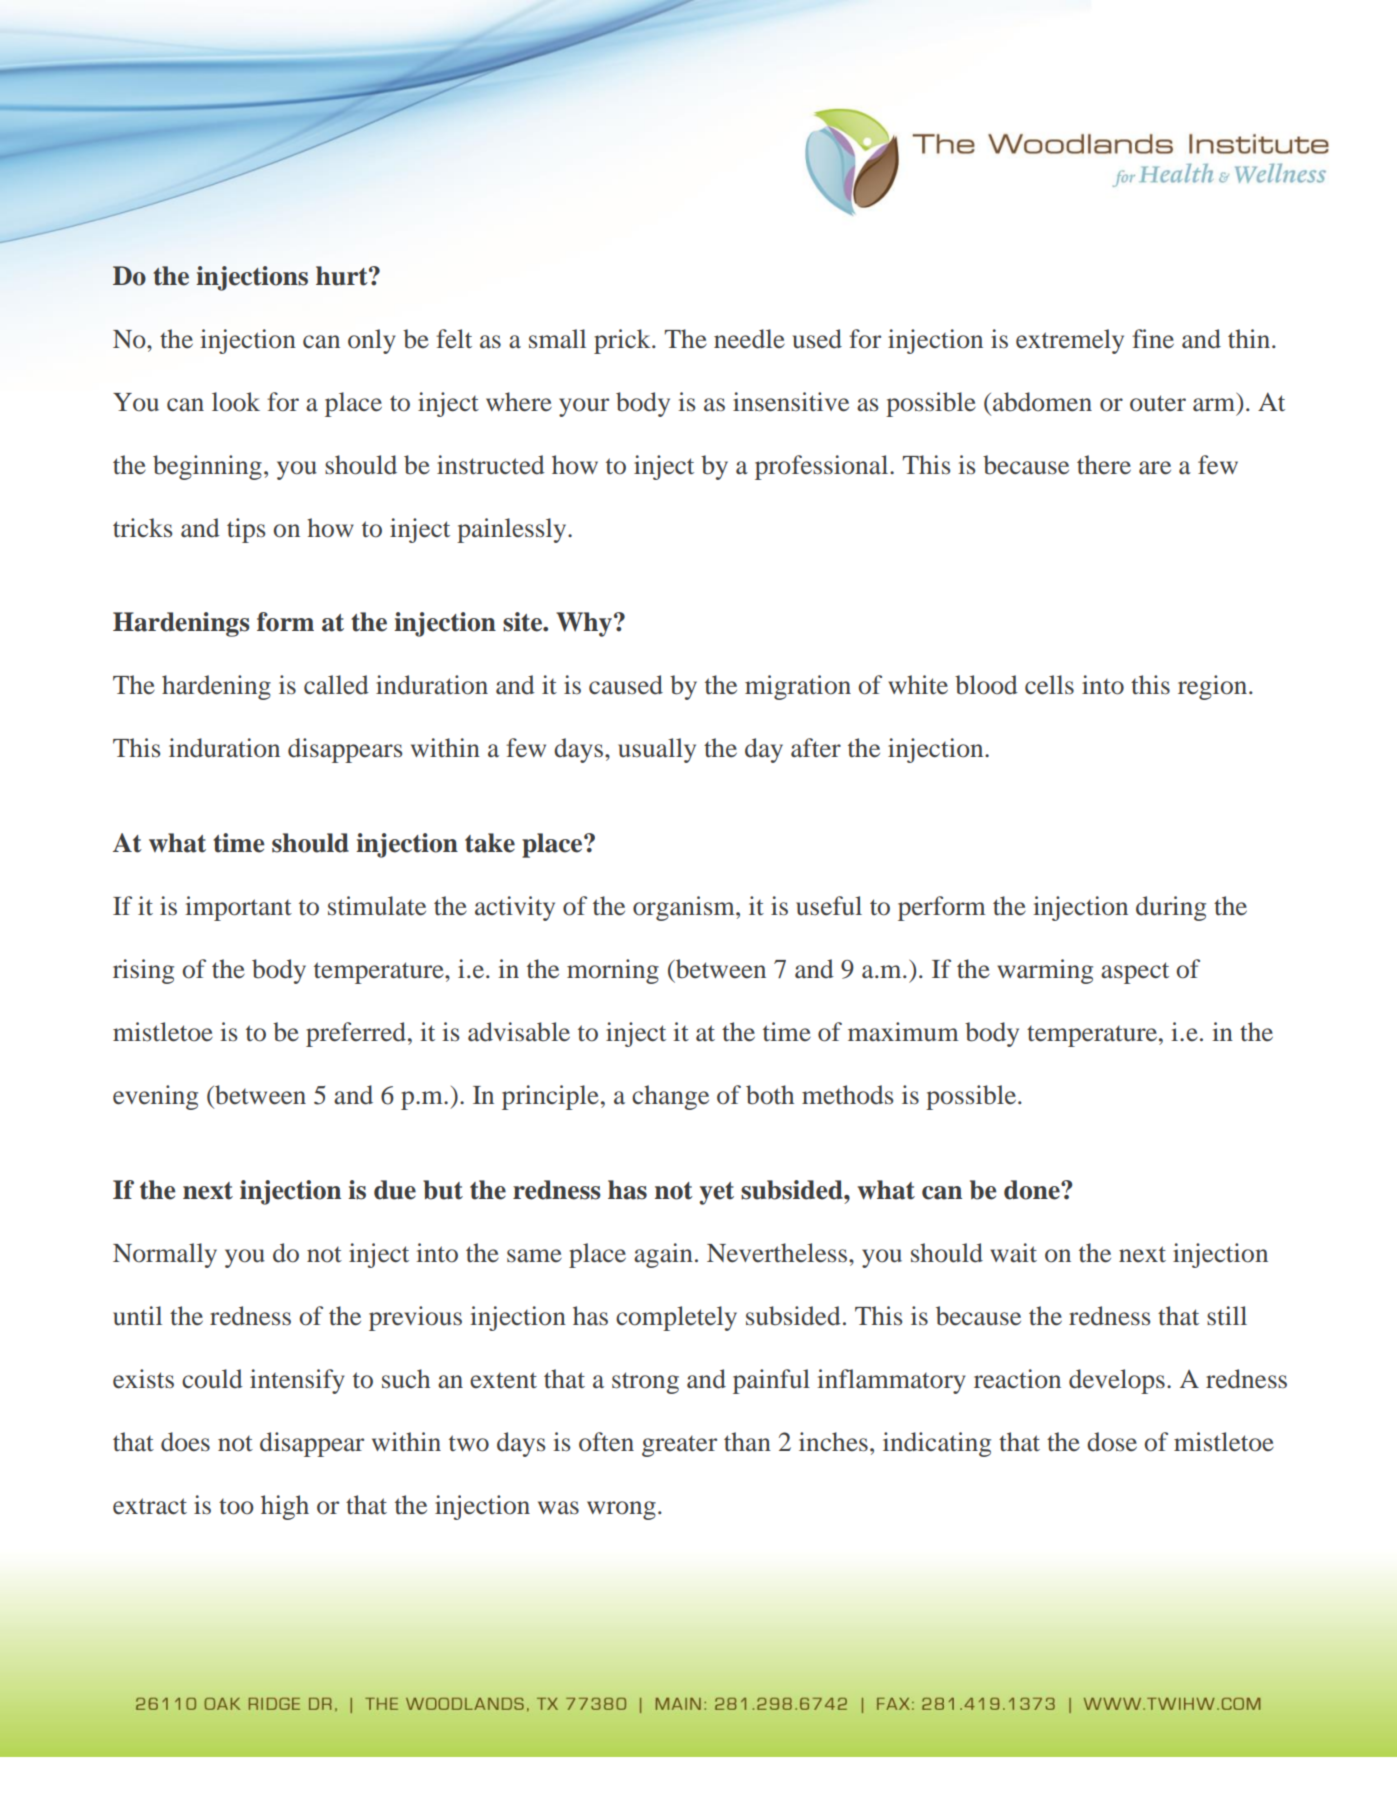  I want to click on called, so click(336, 685).
